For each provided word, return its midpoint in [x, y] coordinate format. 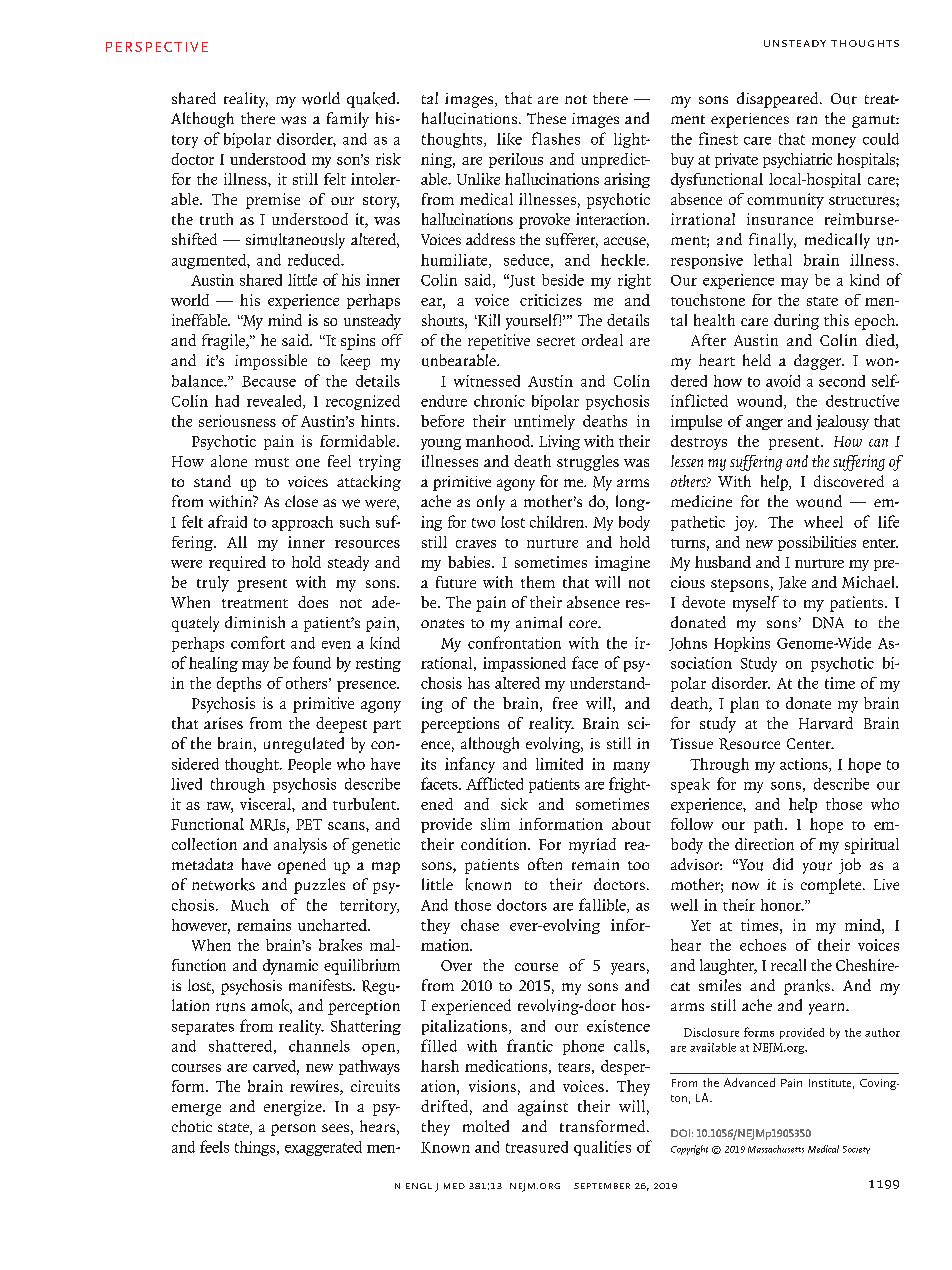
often [545, 864]
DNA [828, 623]
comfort [258, 642]
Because [269, 381]
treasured [537, 1147]
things [256, 1148]
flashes [556, 138]
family [348, 120]
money [834, 142]
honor [782, 905]
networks [223, 884]
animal [539, 622]
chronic [499, 401]
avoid [783, 381]
